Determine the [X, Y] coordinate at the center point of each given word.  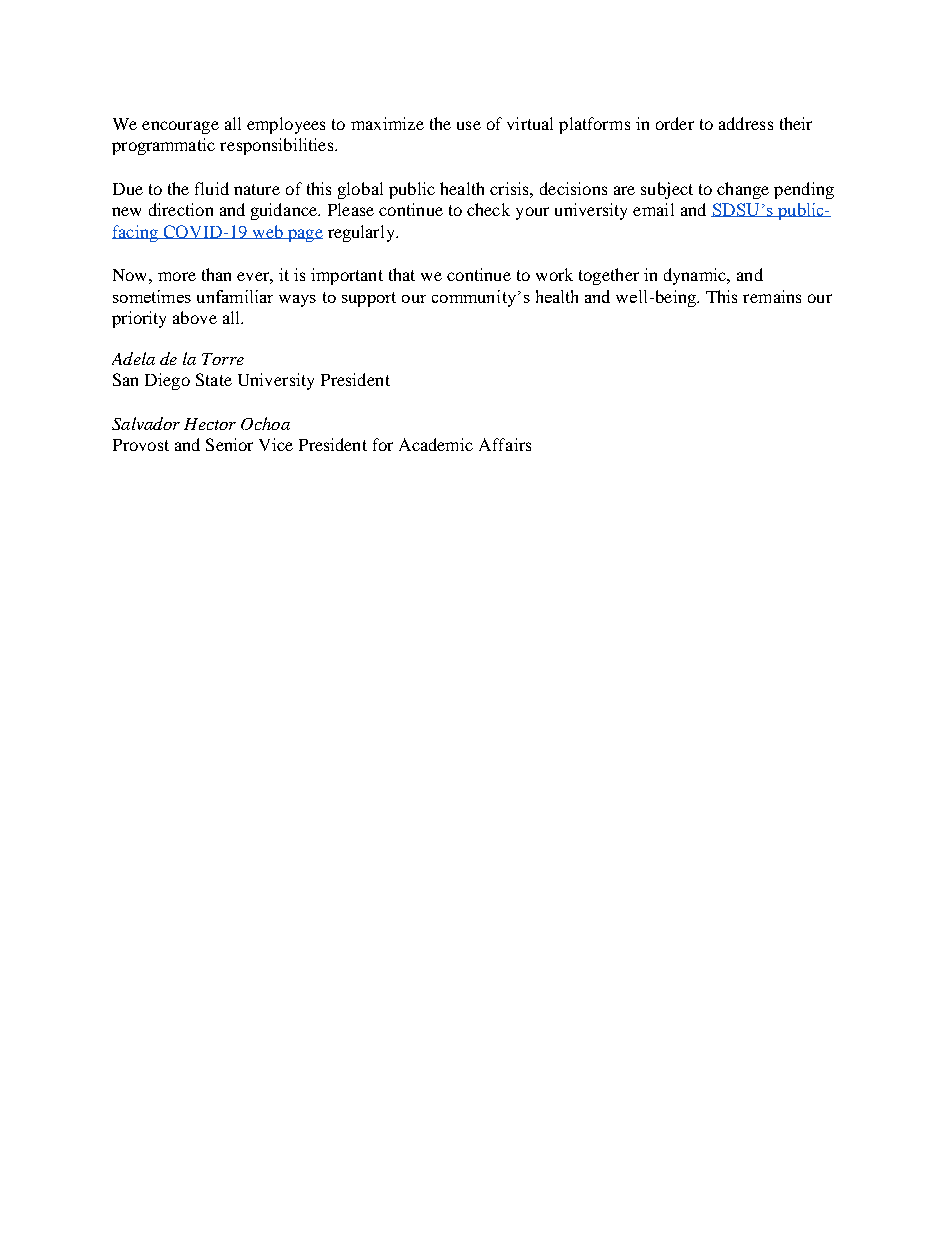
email [653, 209]
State [214, 379]
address [746, 123]
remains [772, 296]
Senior [229, 444]
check [488, 209]
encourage [180, 127]
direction [181, 209]
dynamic [696, 276]
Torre [223, 359]
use [469, 125]
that [402, 274]
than [216, 274]
